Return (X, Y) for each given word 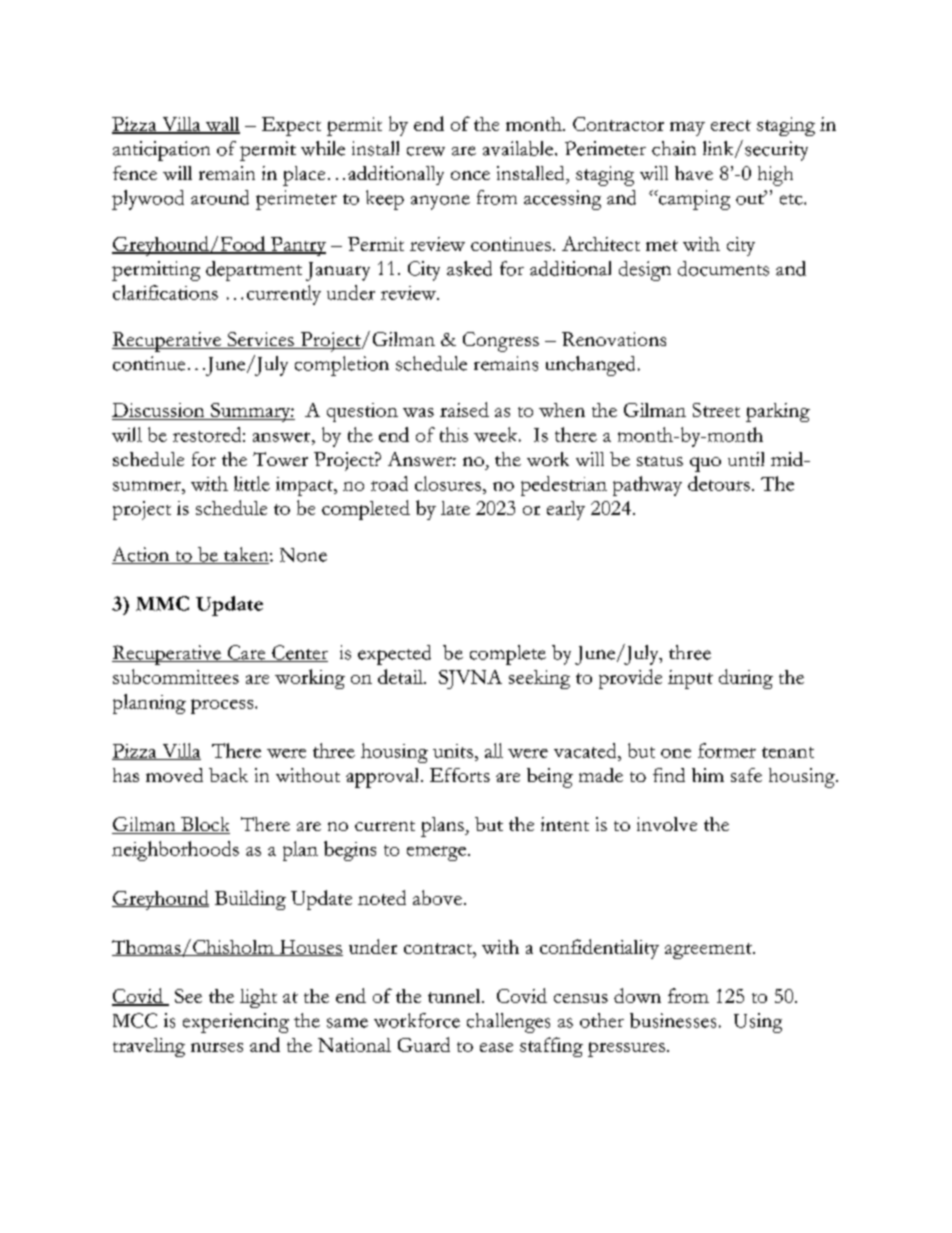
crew (426, 151)
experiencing (236, 1023)
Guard (424, 1044)
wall (222, 125)
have (694, 173)
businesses (673, 1020)
